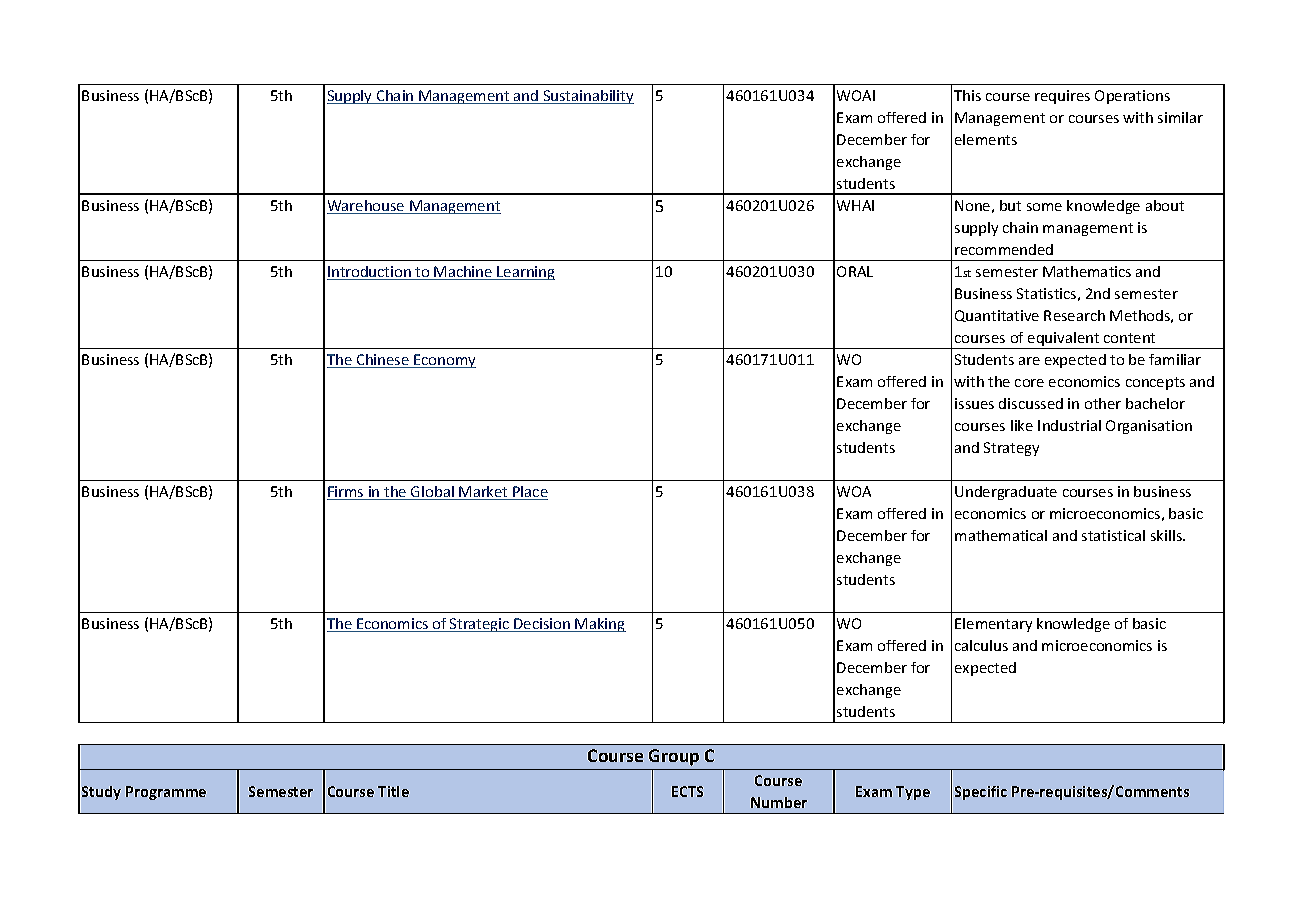  Describe the element at coordinates (1001, 535) in the document. I see `mathematical` at that location.
